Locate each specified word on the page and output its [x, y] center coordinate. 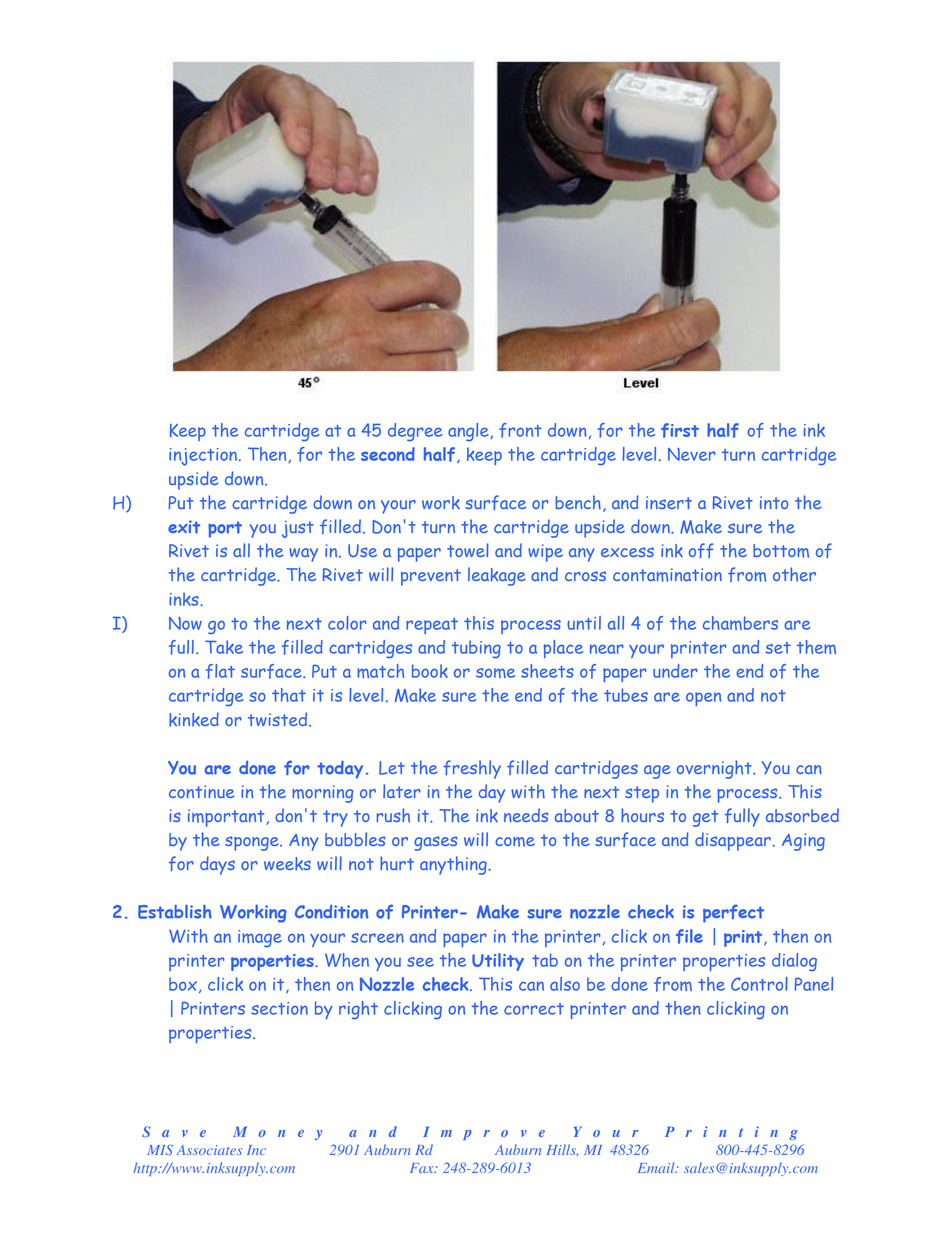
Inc [256, 1150]
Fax [423, 1168]
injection [204, 457]
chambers [740, 623]
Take [224, 647]
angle [469, 432]
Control [759, 984]
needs [526, 815]
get [705, 818]
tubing [476, 649]
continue [201, 791]
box [183, 984]
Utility [498, 962]
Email [657, 1167]
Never [691, 454]
